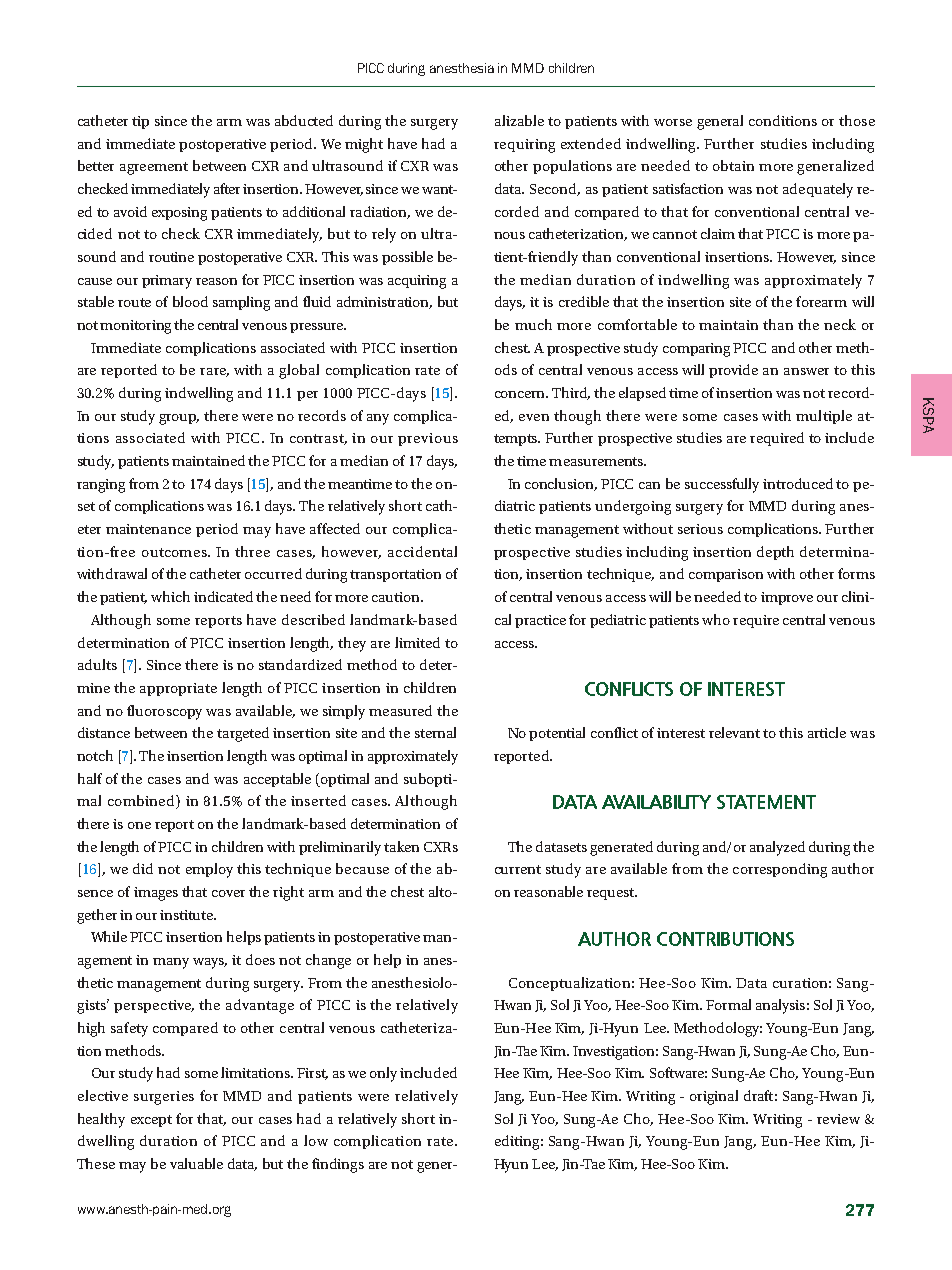 This screenshot has height=1270, width=952. What do you see at coordinates (383, 1074) in the screenshot?
I see `only` at bounding box center [383, 1074].
